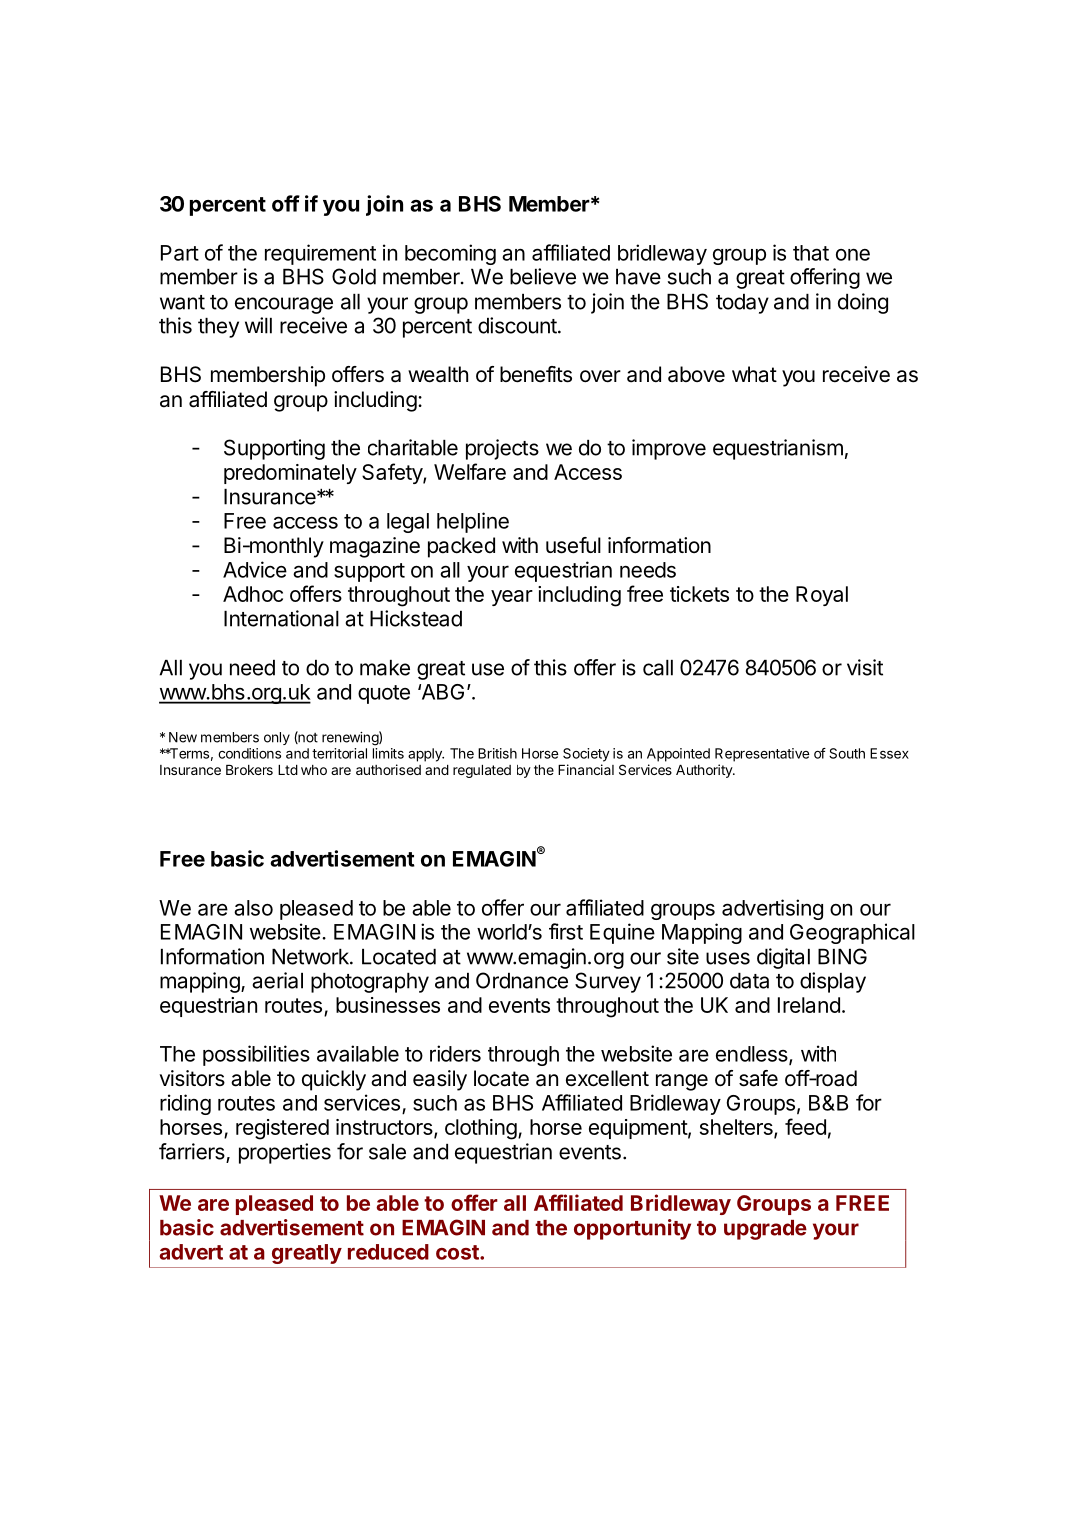  Describe the element at coordinates (284, 305) in the image. I see `encourage` at that location.
